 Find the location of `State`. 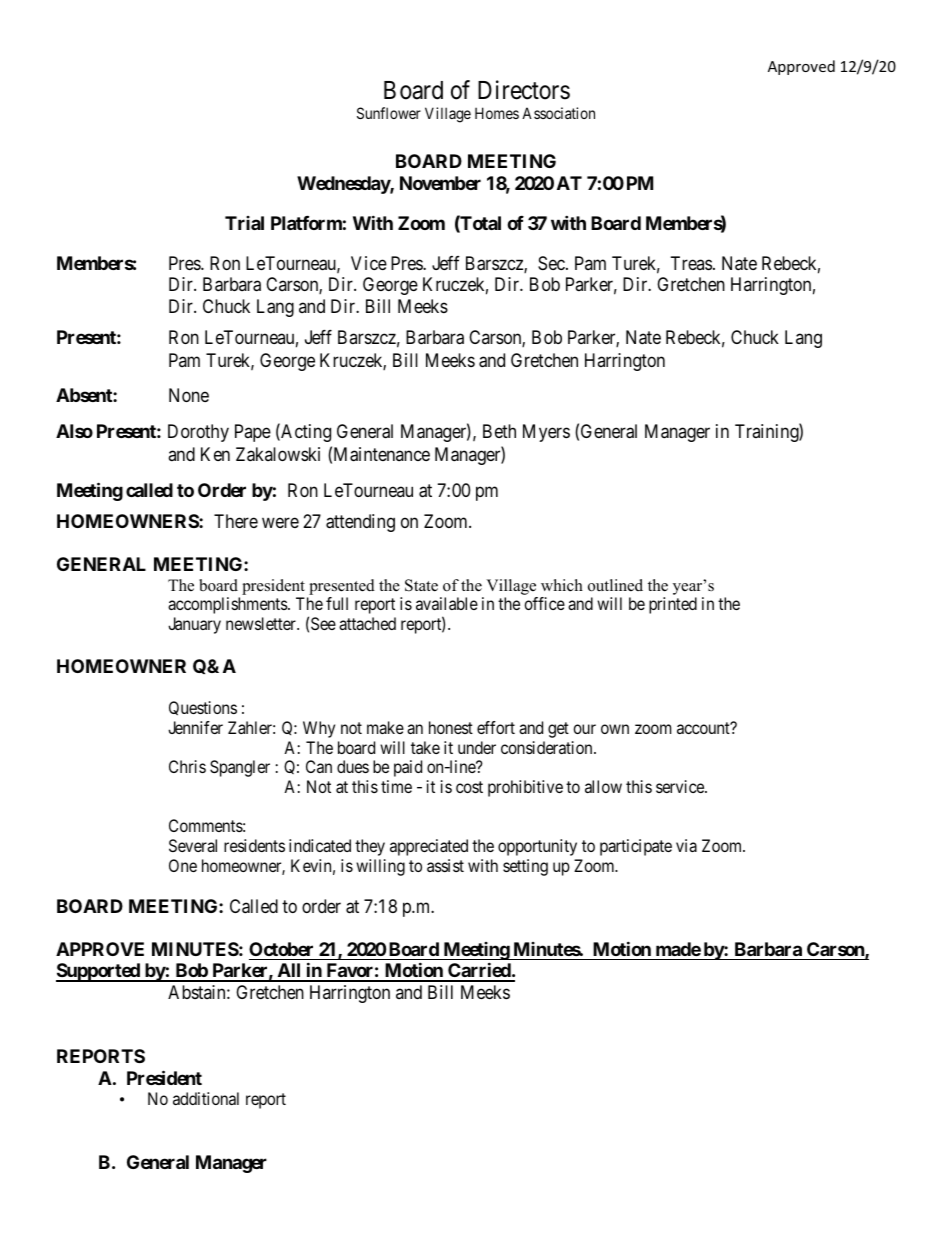

State is located at coordinates (421, 585).
